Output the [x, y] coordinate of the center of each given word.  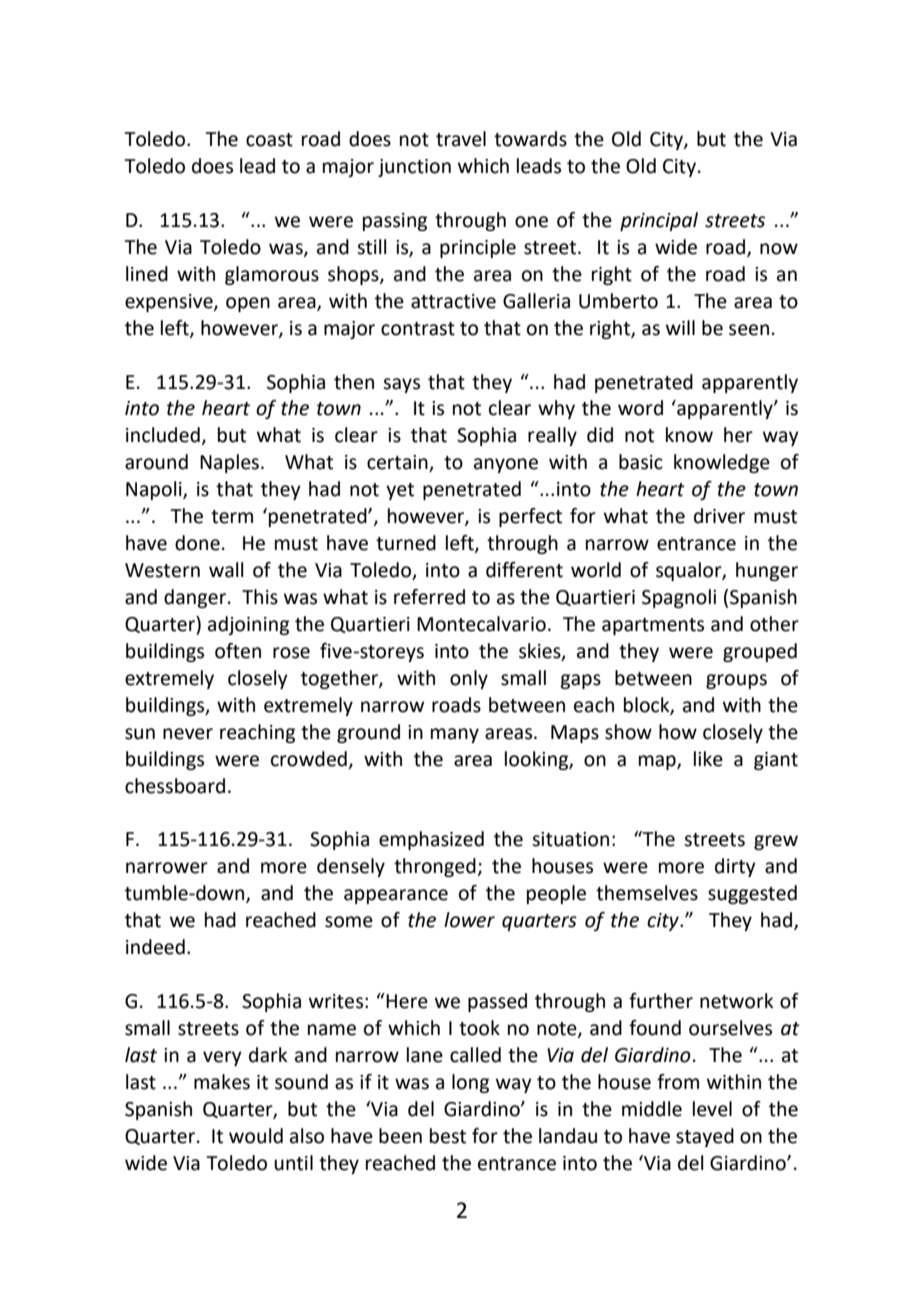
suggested [752, 894]
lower [469, 920]
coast [269, 140]
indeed [155, 947]
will [680, 327]
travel [461, 139]
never [188, 734]
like [708, 759]
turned [406, 543]
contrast [418, 329]
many [455, 735]
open [248, 304]
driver [719, 516]
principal [659, 221]
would [256, 1136]
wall [226, 570]
